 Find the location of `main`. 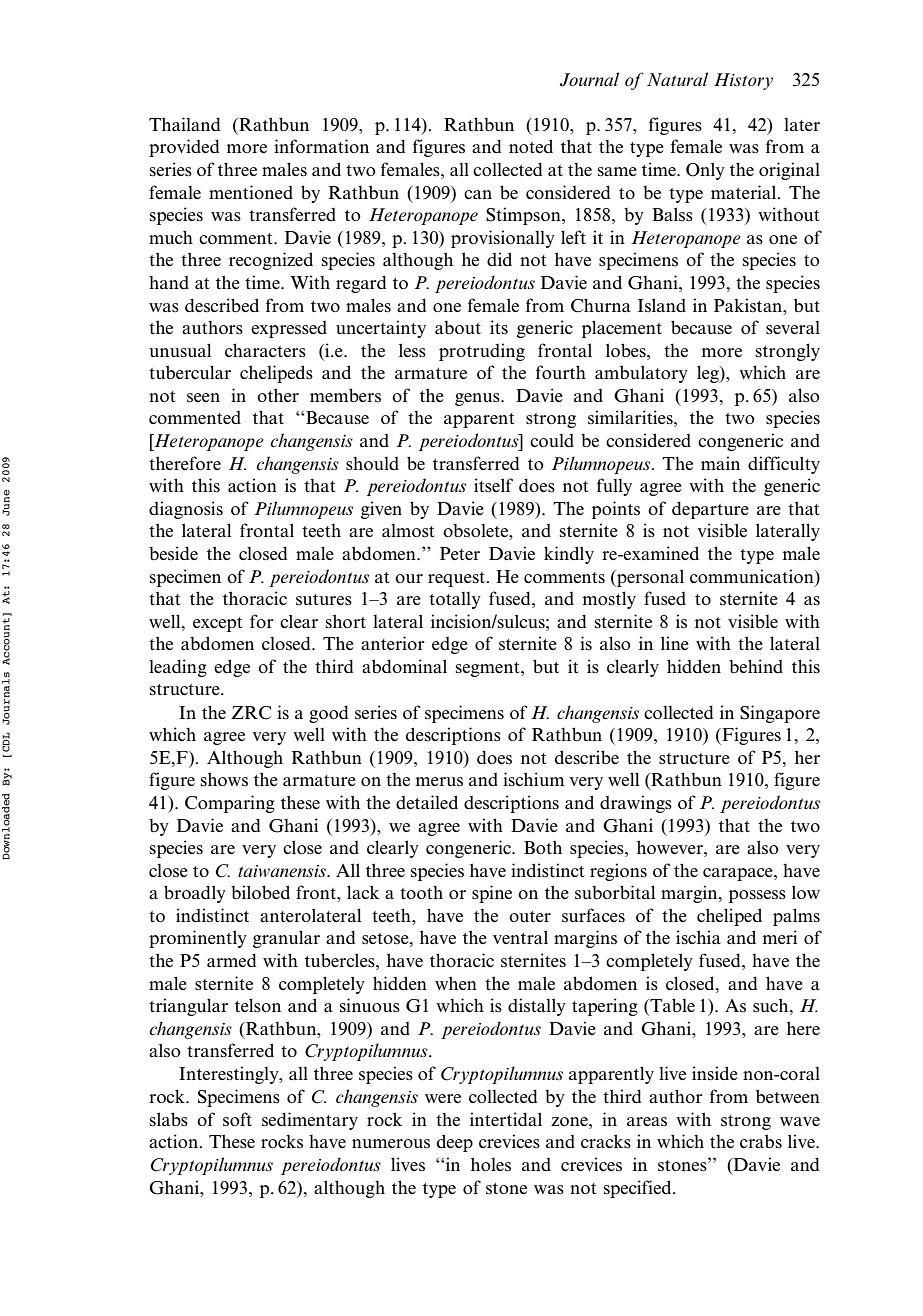

main is located at coordinates (720, 463).
